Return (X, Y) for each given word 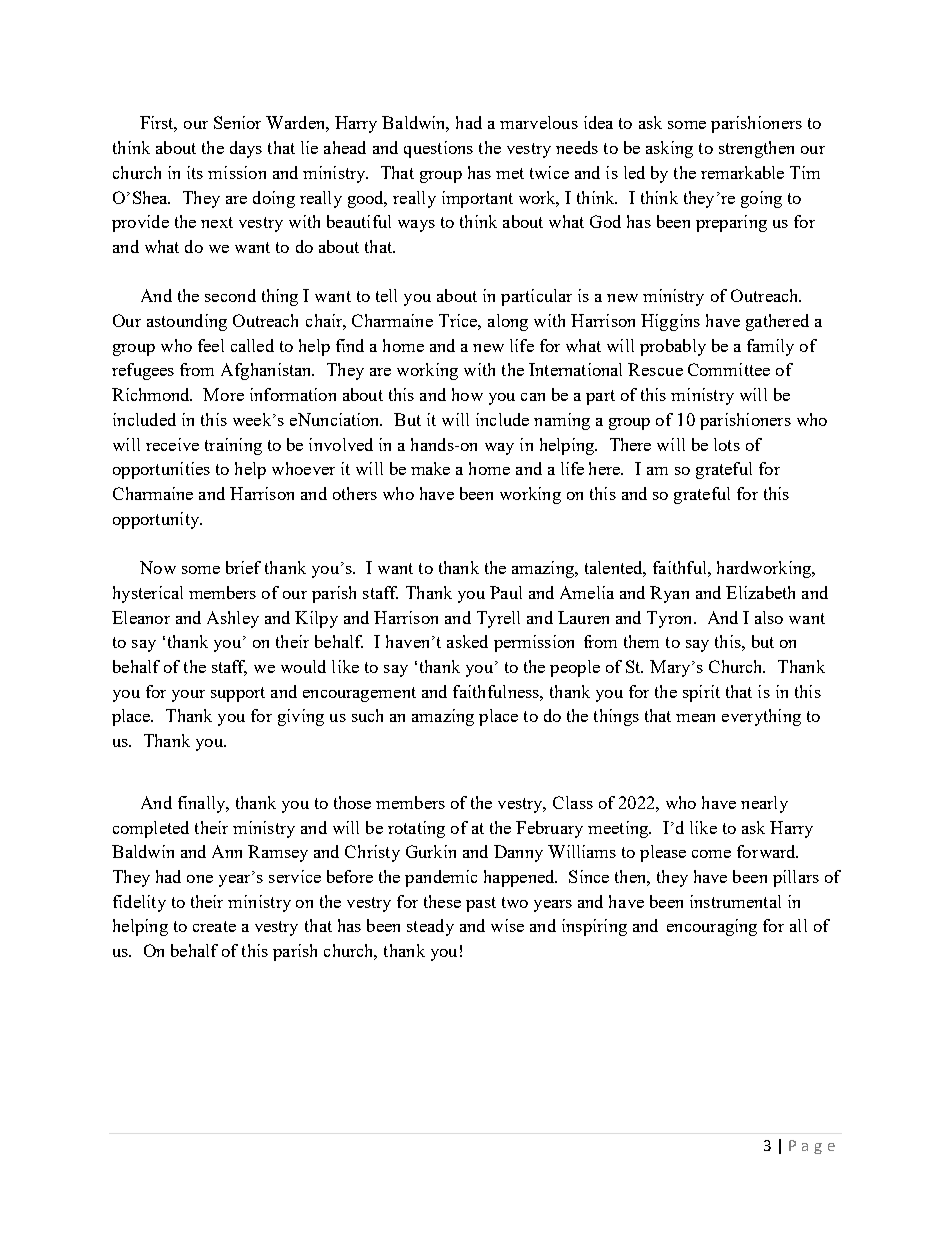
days (246, 149)
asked (467, 641)
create (214, 926)
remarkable (742, 172)
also (769, 617)
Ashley (233, 619)
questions (438, 149)
